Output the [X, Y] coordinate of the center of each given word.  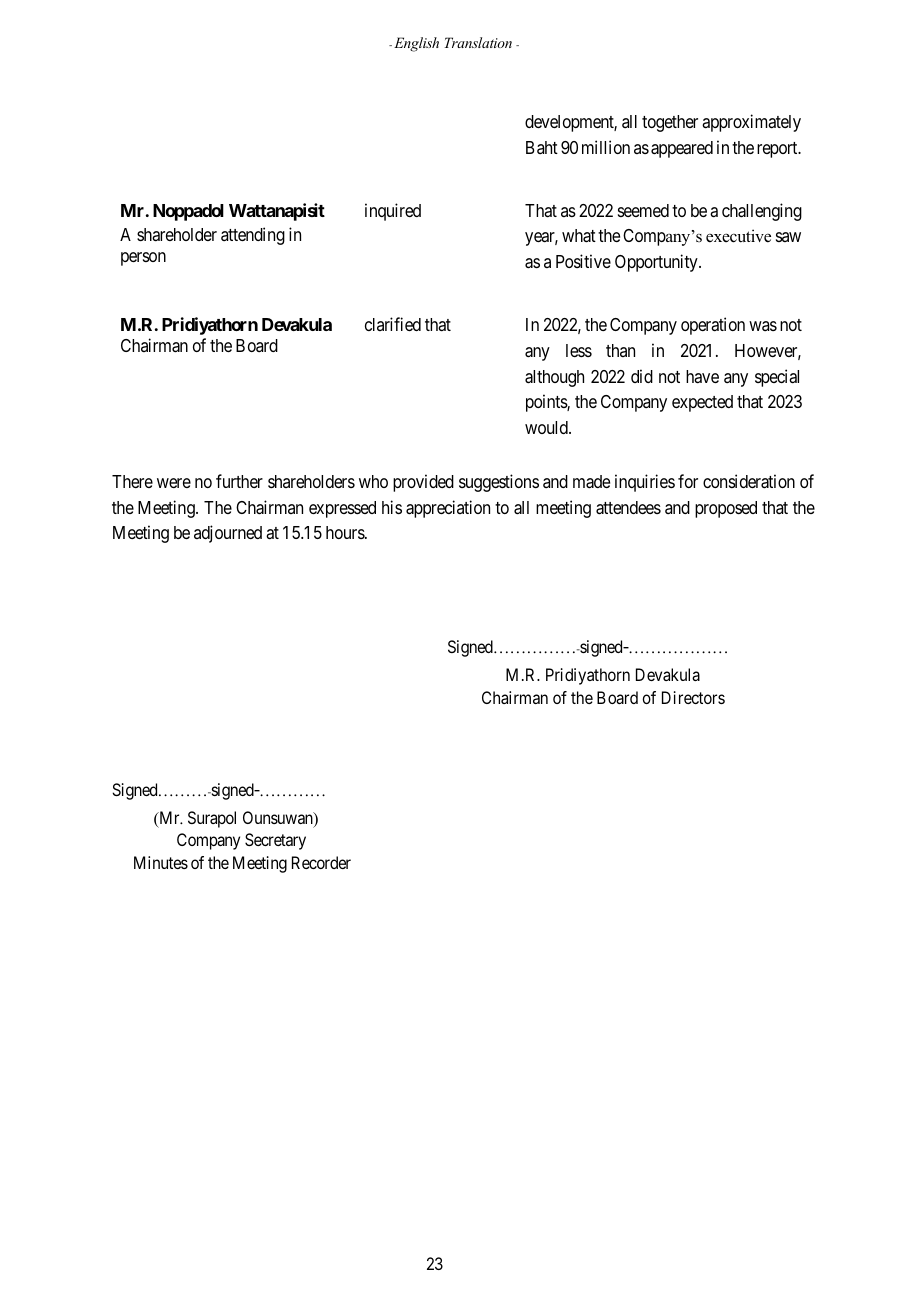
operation [713, 326]
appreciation [448, 509]
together [670, 123]
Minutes [161, 862]
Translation [478, 42]
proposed [726, 509]
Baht [542, 147]
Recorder [321, 862]
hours [346, 532]
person [143, 259]
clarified [393, 324]
